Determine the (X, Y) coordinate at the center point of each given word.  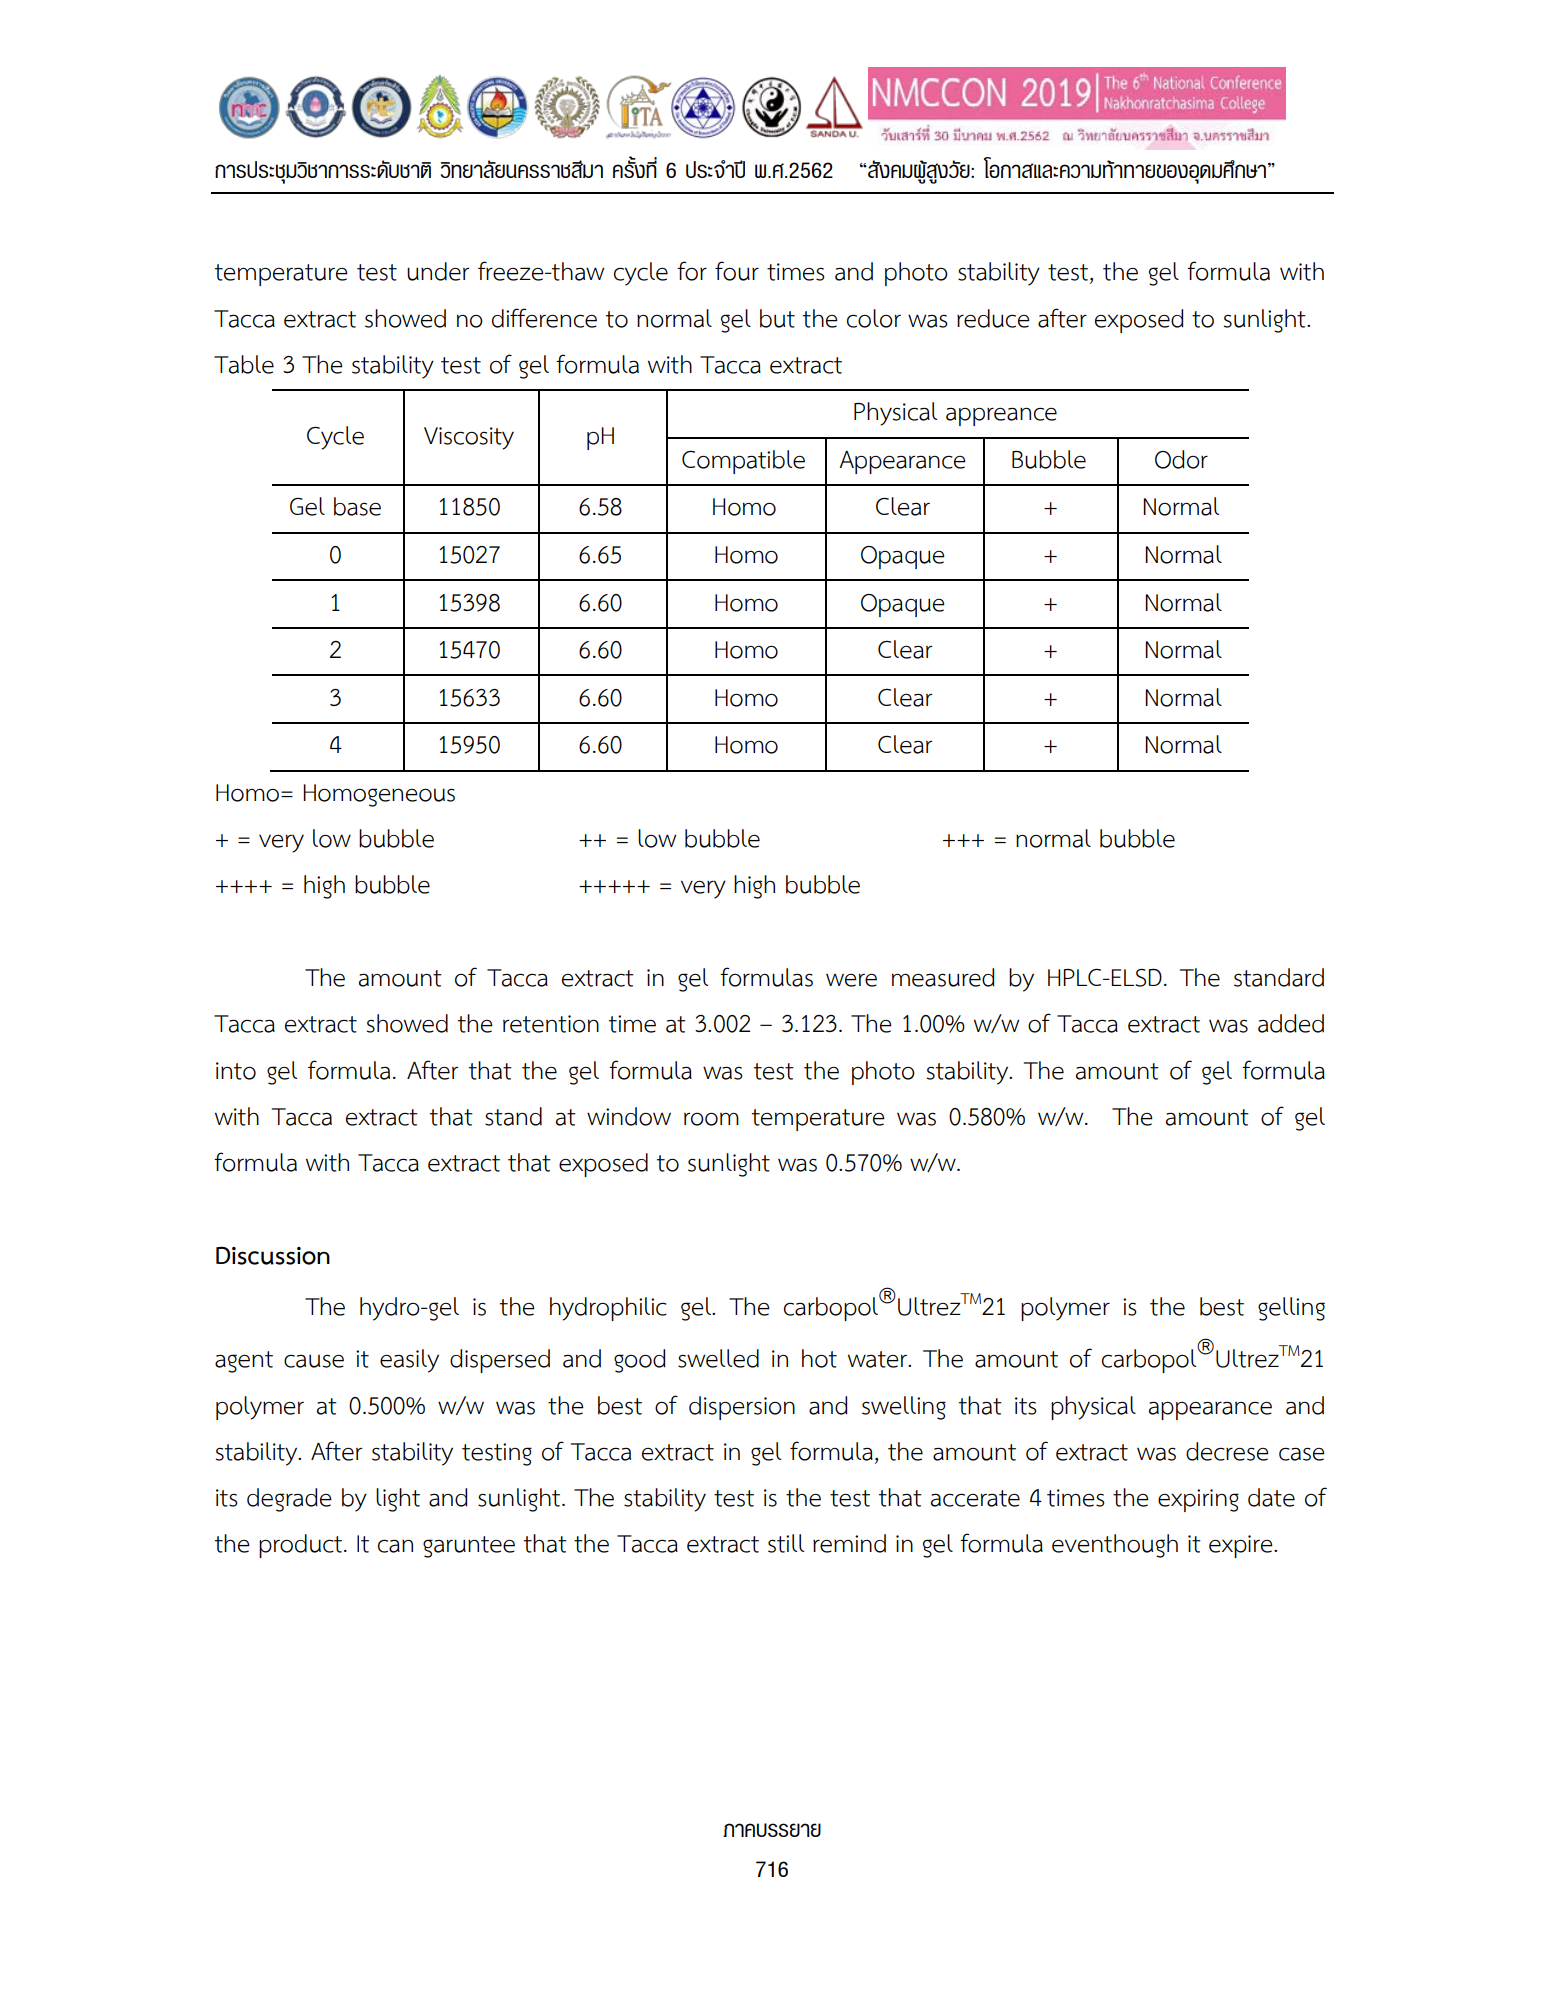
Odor (1181, 459)
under (438, 271)
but (777, 318)
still (786, 1543)
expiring (1198, 1500)
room (711, 1119)
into (236, 1071)
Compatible (743, 462)
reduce (993, 318)
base (357, 506)
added (1291, 1023)
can (395, 1546)
